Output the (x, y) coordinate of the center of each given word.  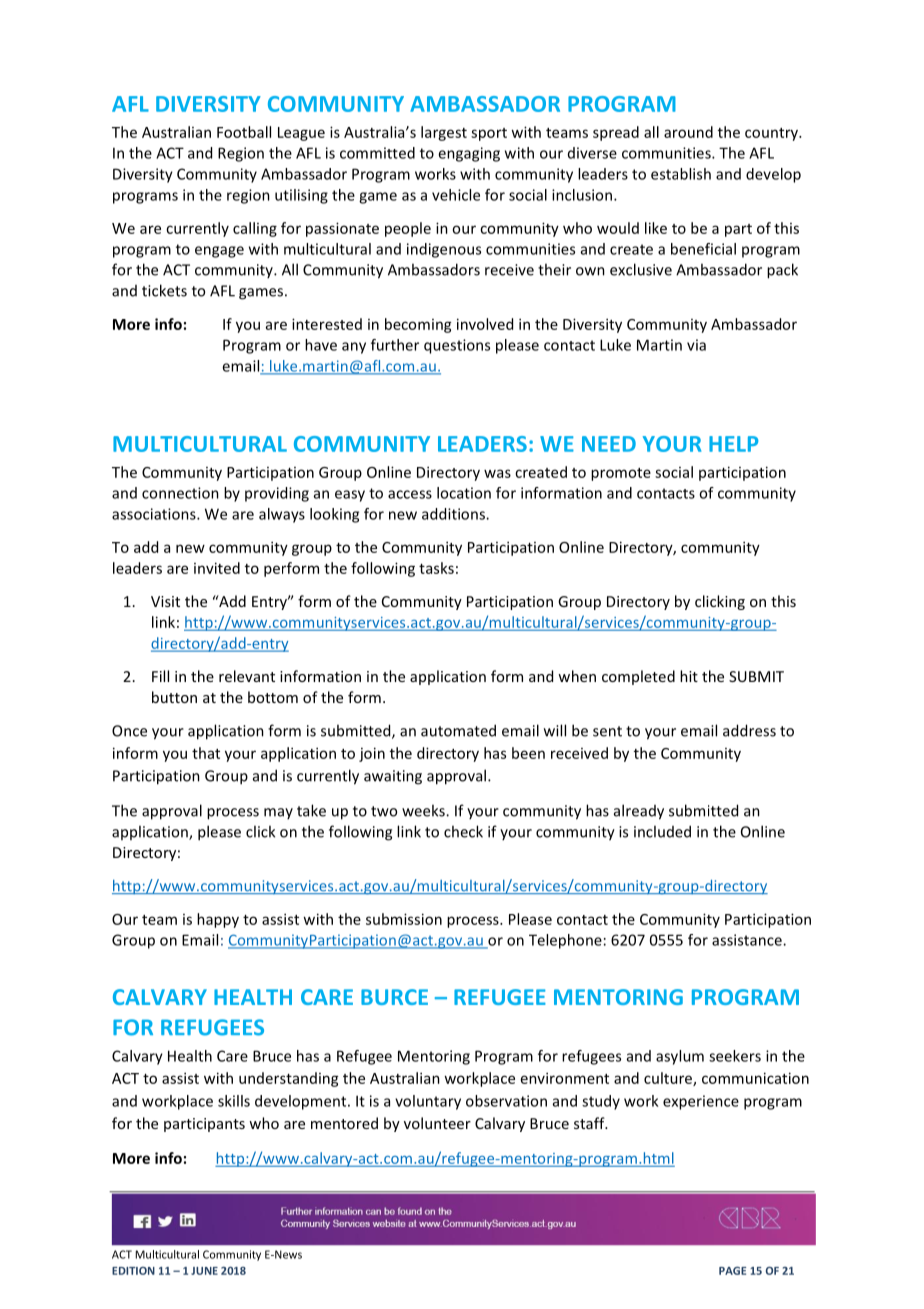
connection (180, 493)
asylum (680, 1057)
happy (218, 920)
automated (458, 730)
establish (681, 174)
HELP (733, 444)
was (497, 473)
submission (404, 919)
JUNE (204, 1271)
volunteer (437, 1123)
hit (689, 676)
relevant (247, 676)
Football (244, 132)
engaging (469, 154)
